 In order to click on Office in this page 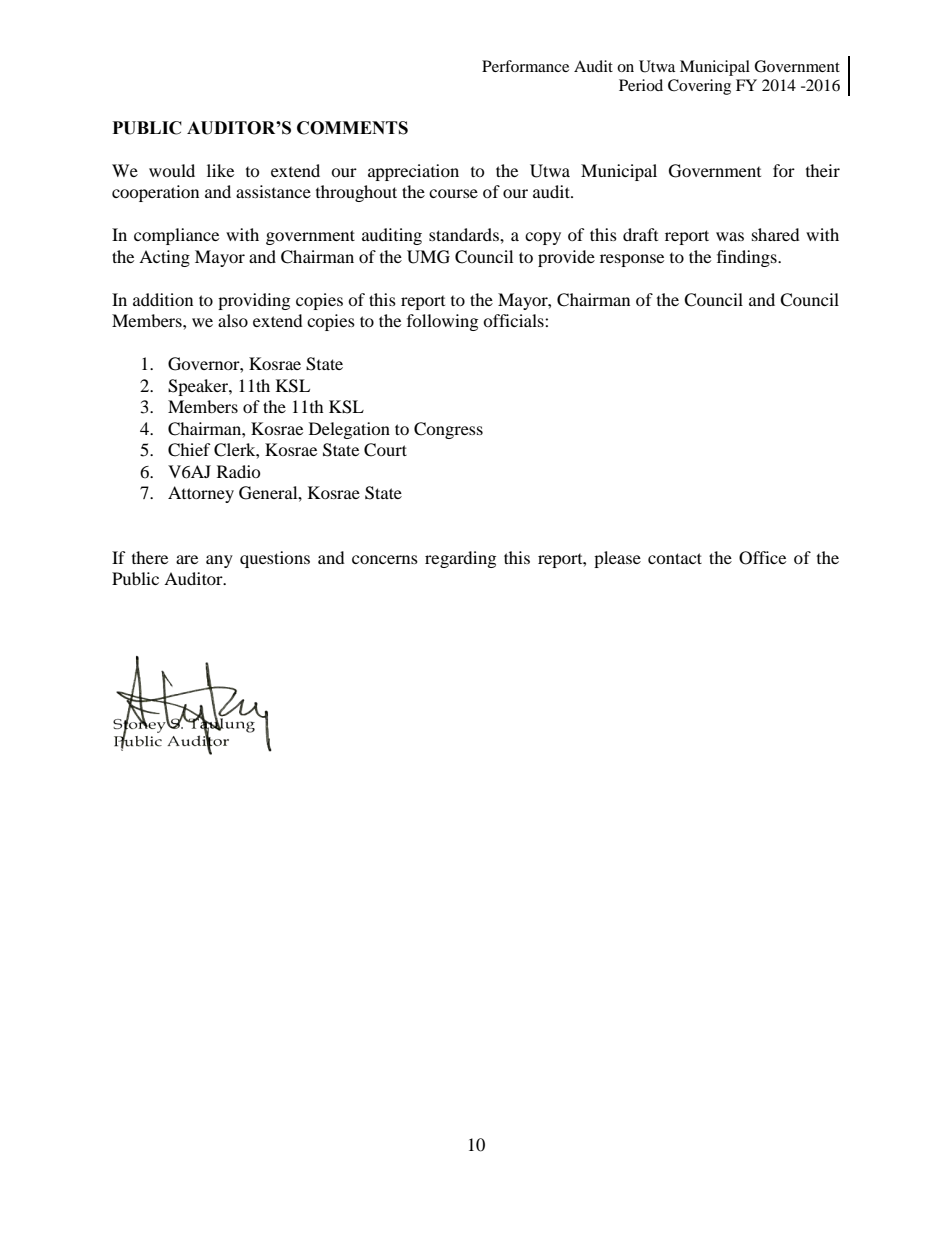, I will do `click(762, 558)`.
